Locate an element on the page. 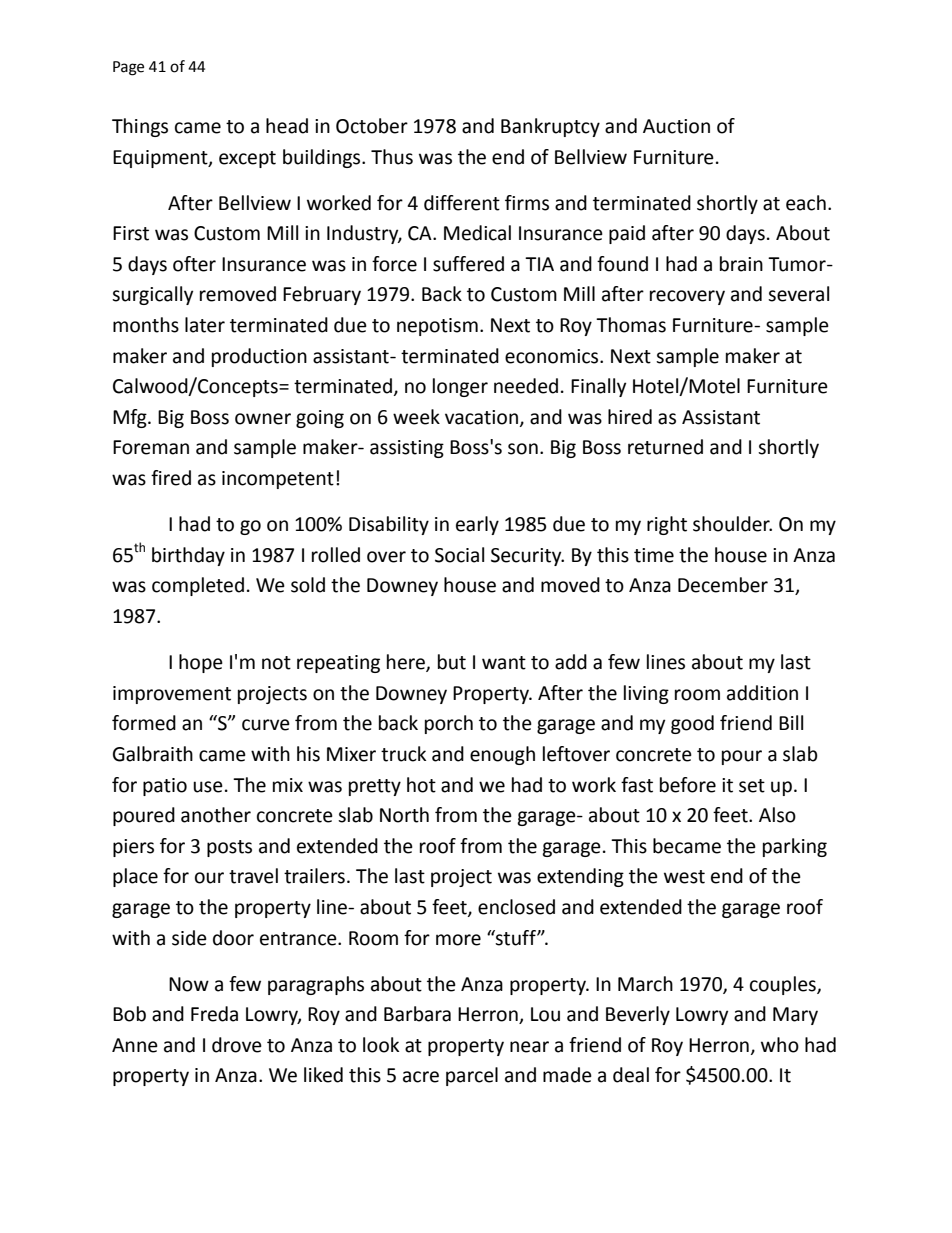 The width and height of the image is (952, 1233). Bankruptcy is located at coordinates (550, 127).
